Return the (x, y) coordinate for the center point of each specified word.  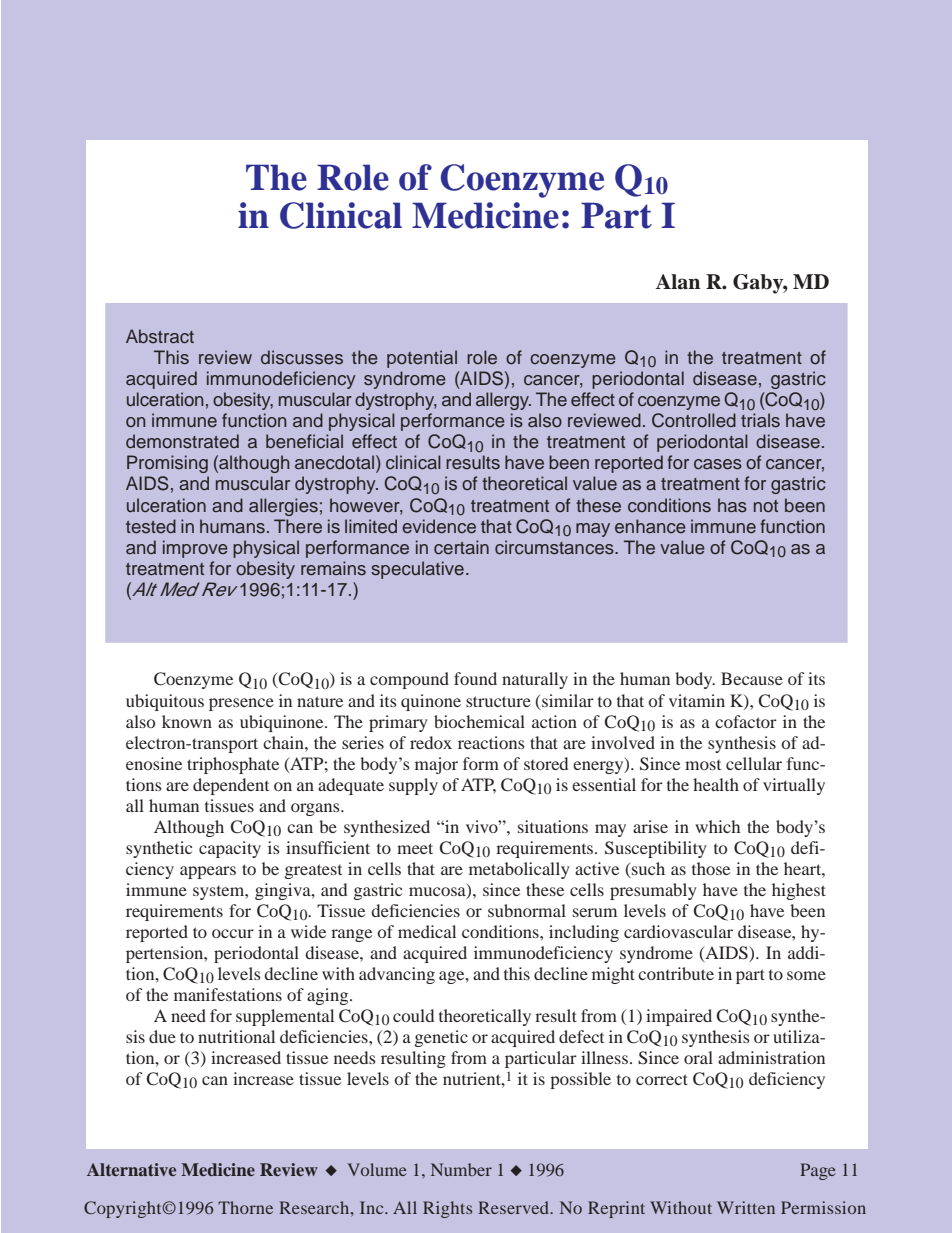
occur (233, 933)
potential (422, 359)
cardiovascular (678, 931)
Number (461, 1169)
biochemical (479, 721)
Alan (678, 282)
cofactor (746, 721)
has (732, 505)
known (187, 721)
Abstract (160, 336)
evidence (439, 526)
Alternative (131, 1169)
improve (195, 549)
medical (427, 931)
